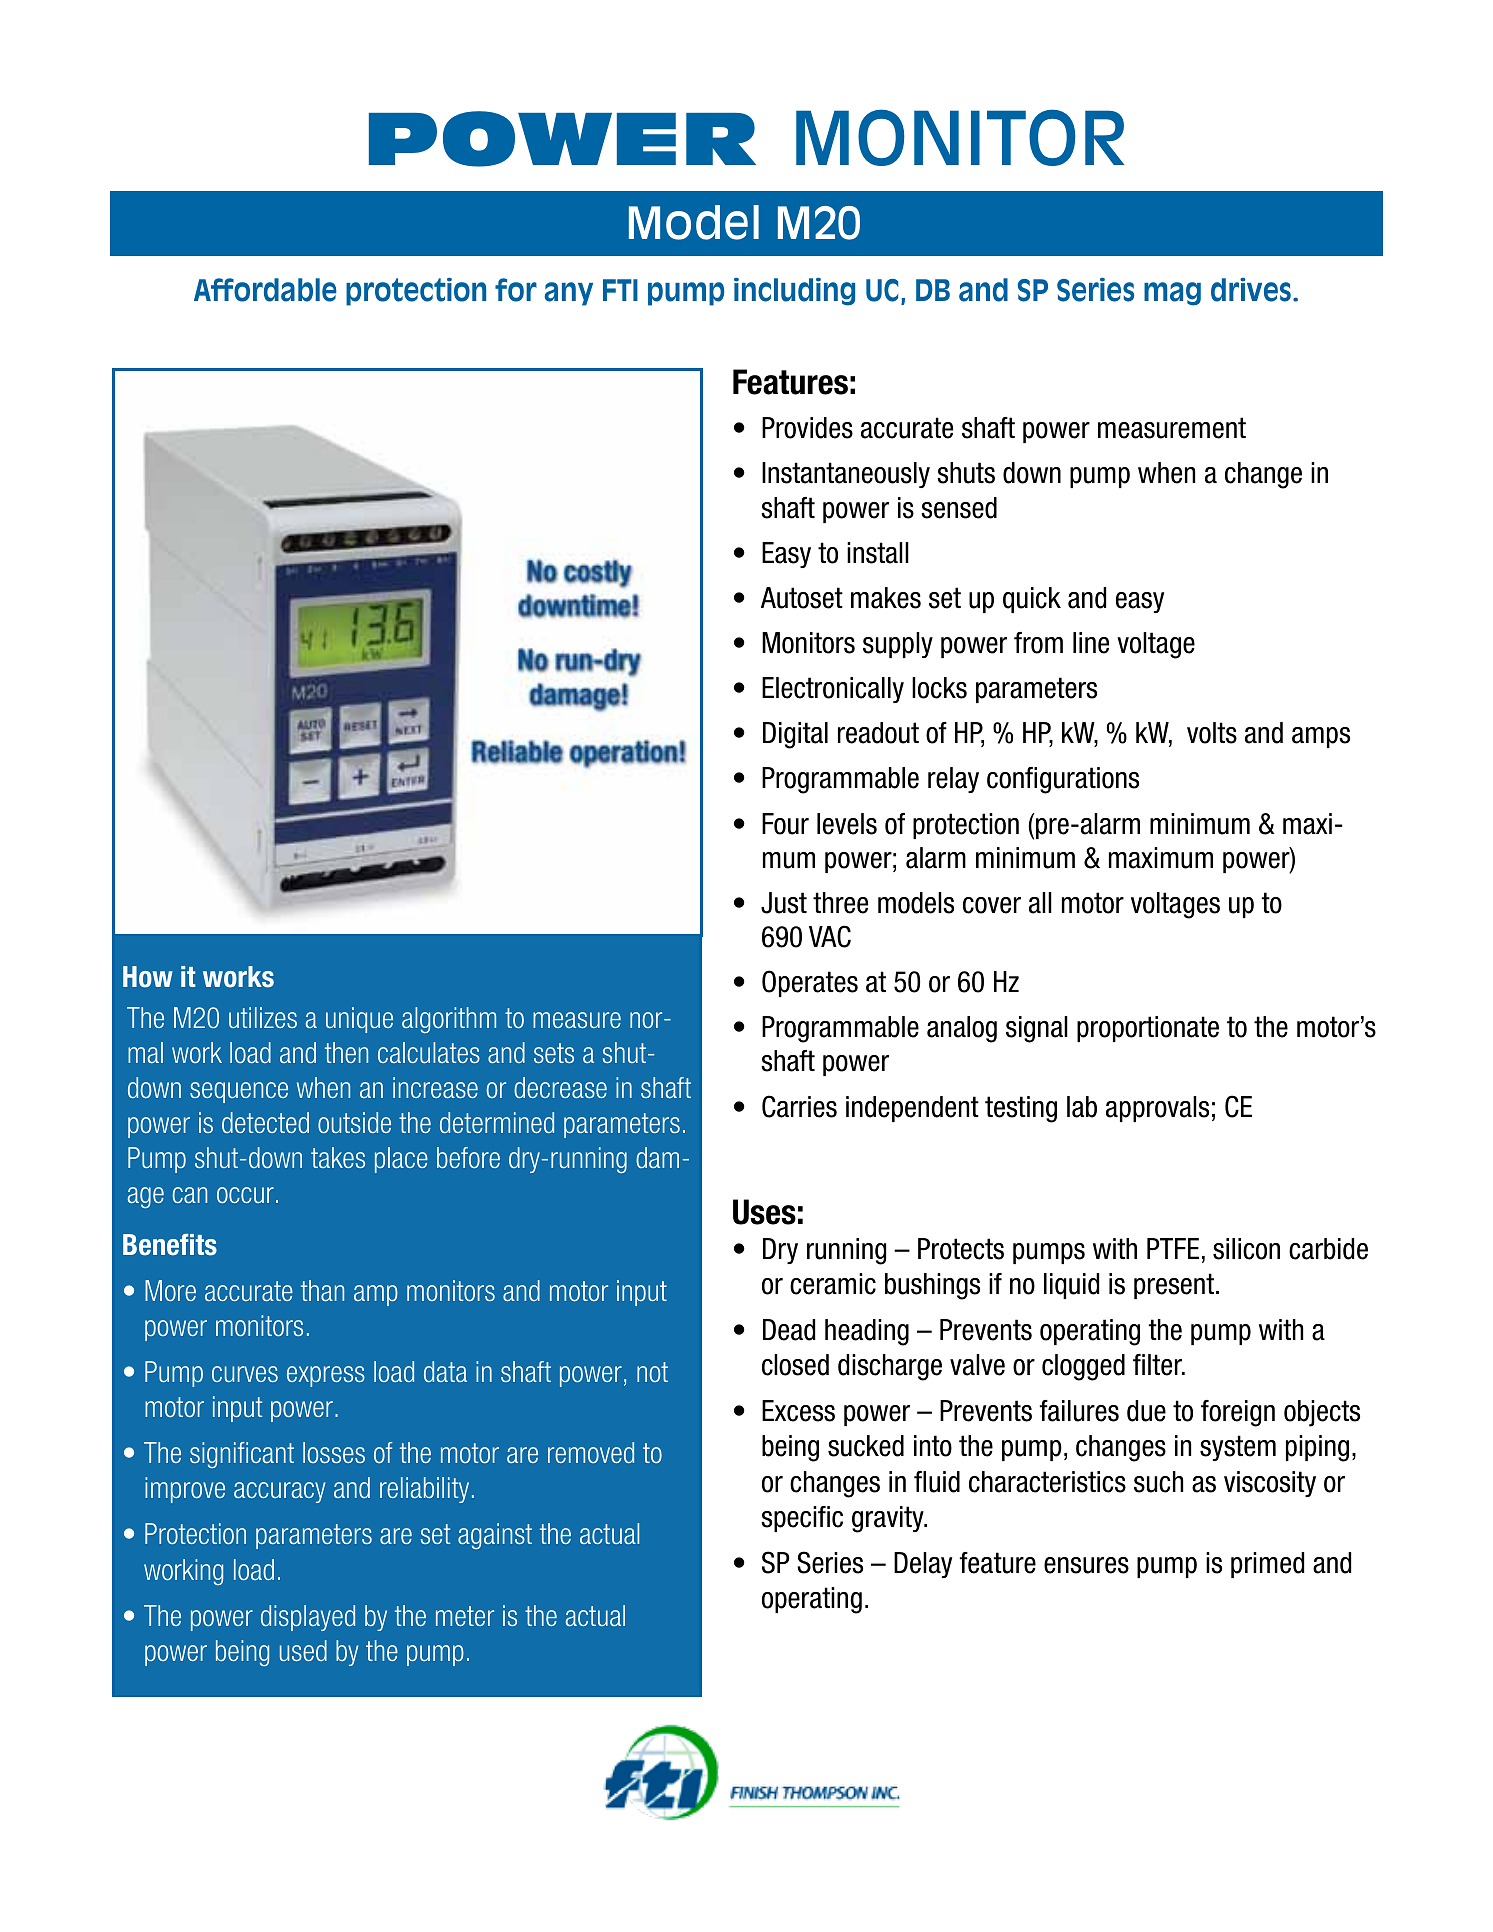  Describe the element at coordinates (308, 1618) in the page. I see `displayed` at that location.
